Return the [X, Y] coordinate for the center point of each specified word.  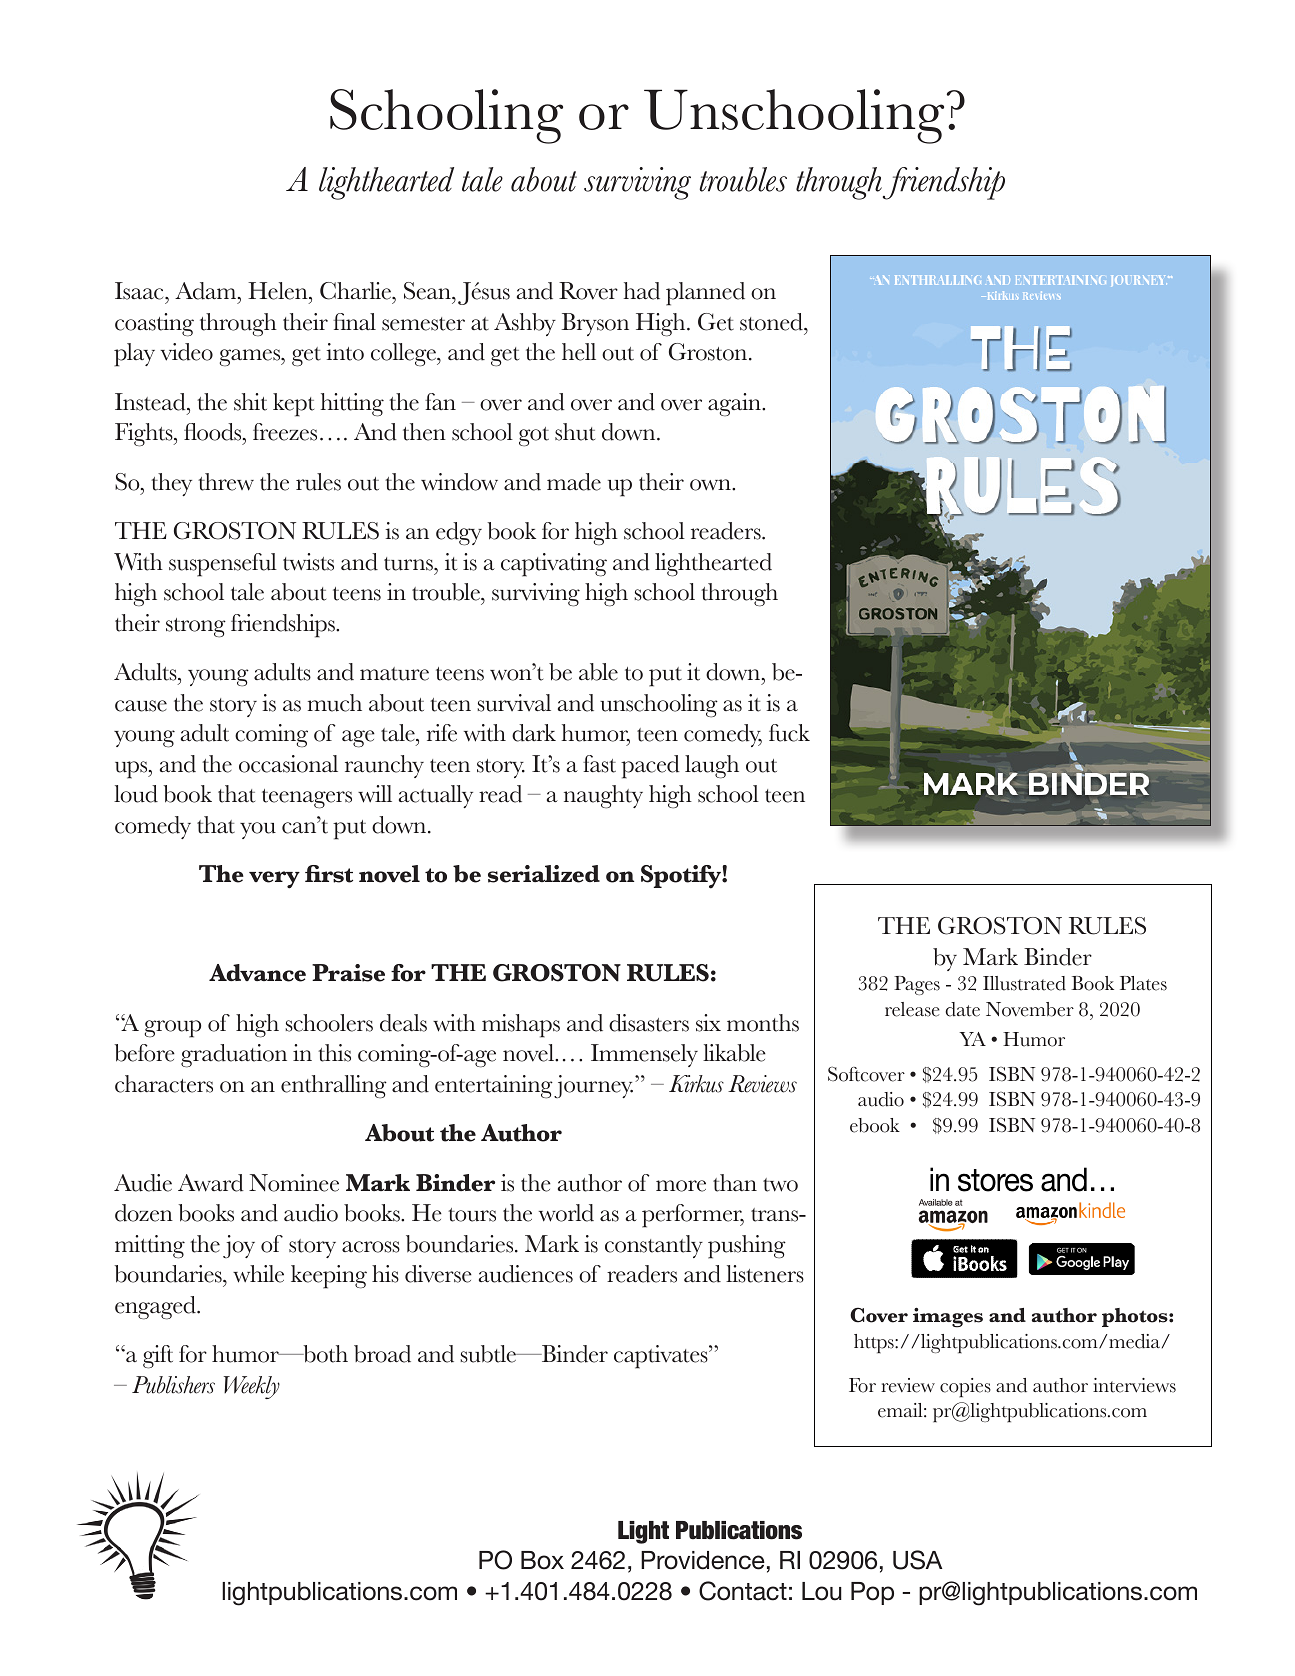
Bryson [595, 324]
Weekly [252, 1387]
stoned [772, 322]
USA [917, 1560]
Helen [279, 291]
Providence [703, 1560]
